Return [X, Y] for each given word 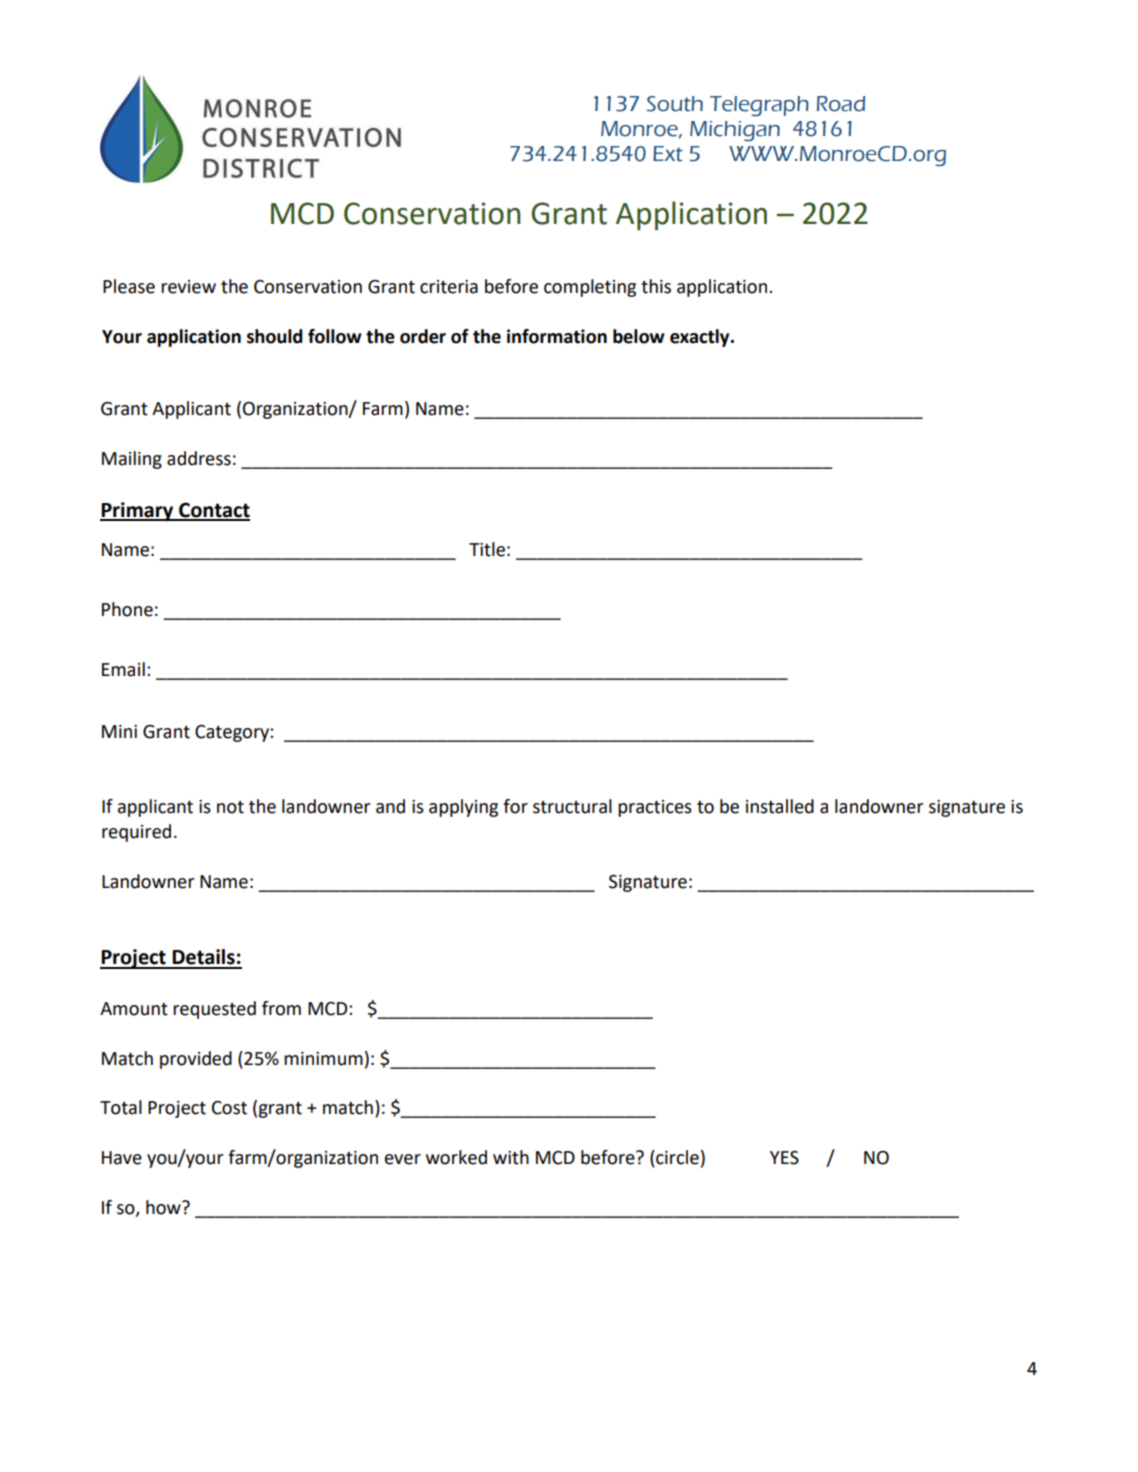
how [164, 1207]
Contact [213, 511]
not [230, 807]
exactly [701, 338]
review [188, 287]
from [281, 1008]
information [557, 336]
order [423, 336]
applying [463, 808]
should [275, 336]
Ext [668, 154]
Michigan [735, 131]
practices [655, 808]
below [639, 336]
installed [780, 806]
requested [214, 1010]
